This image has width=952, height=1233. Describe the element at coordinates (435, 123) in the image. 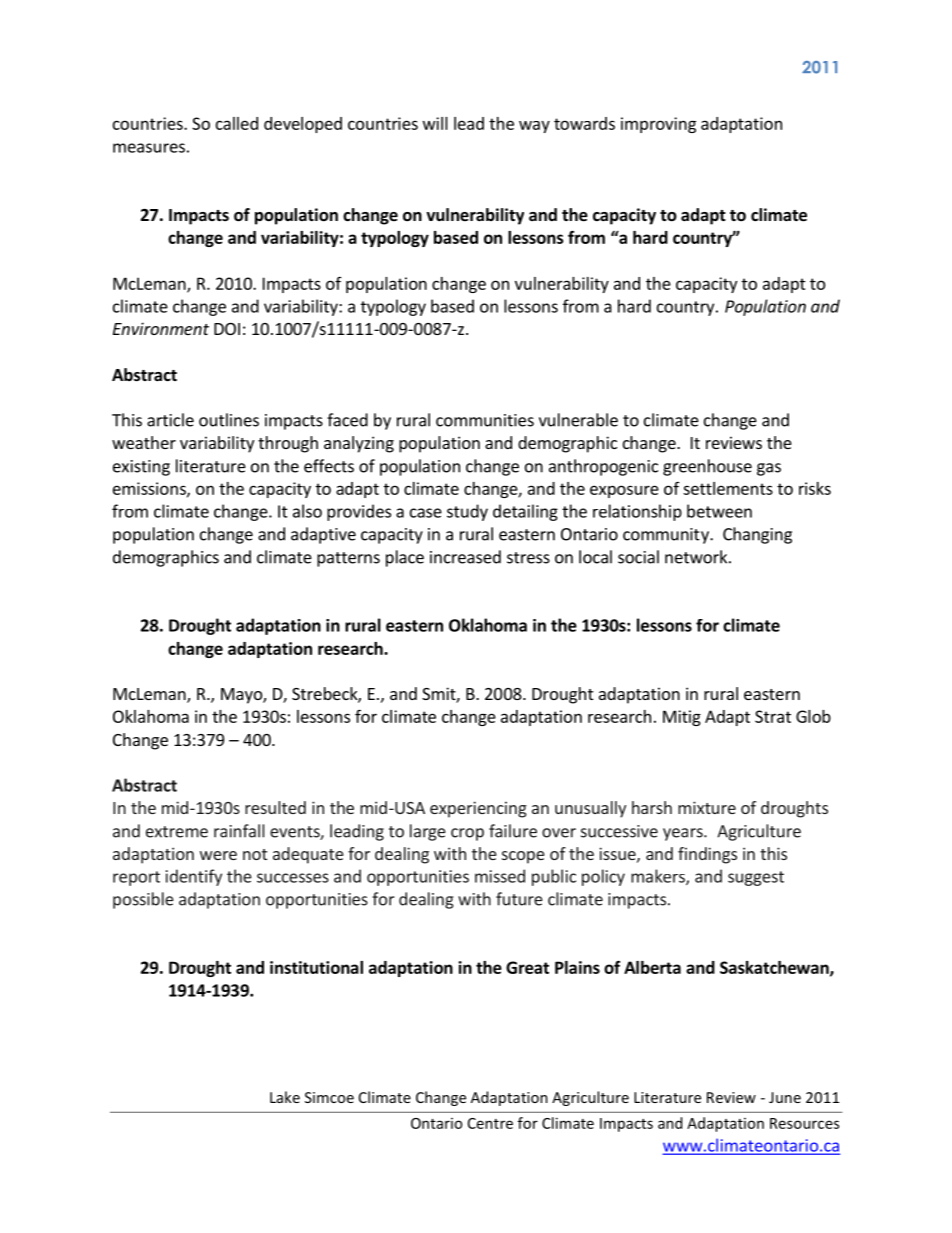

I see `will` at that location.
